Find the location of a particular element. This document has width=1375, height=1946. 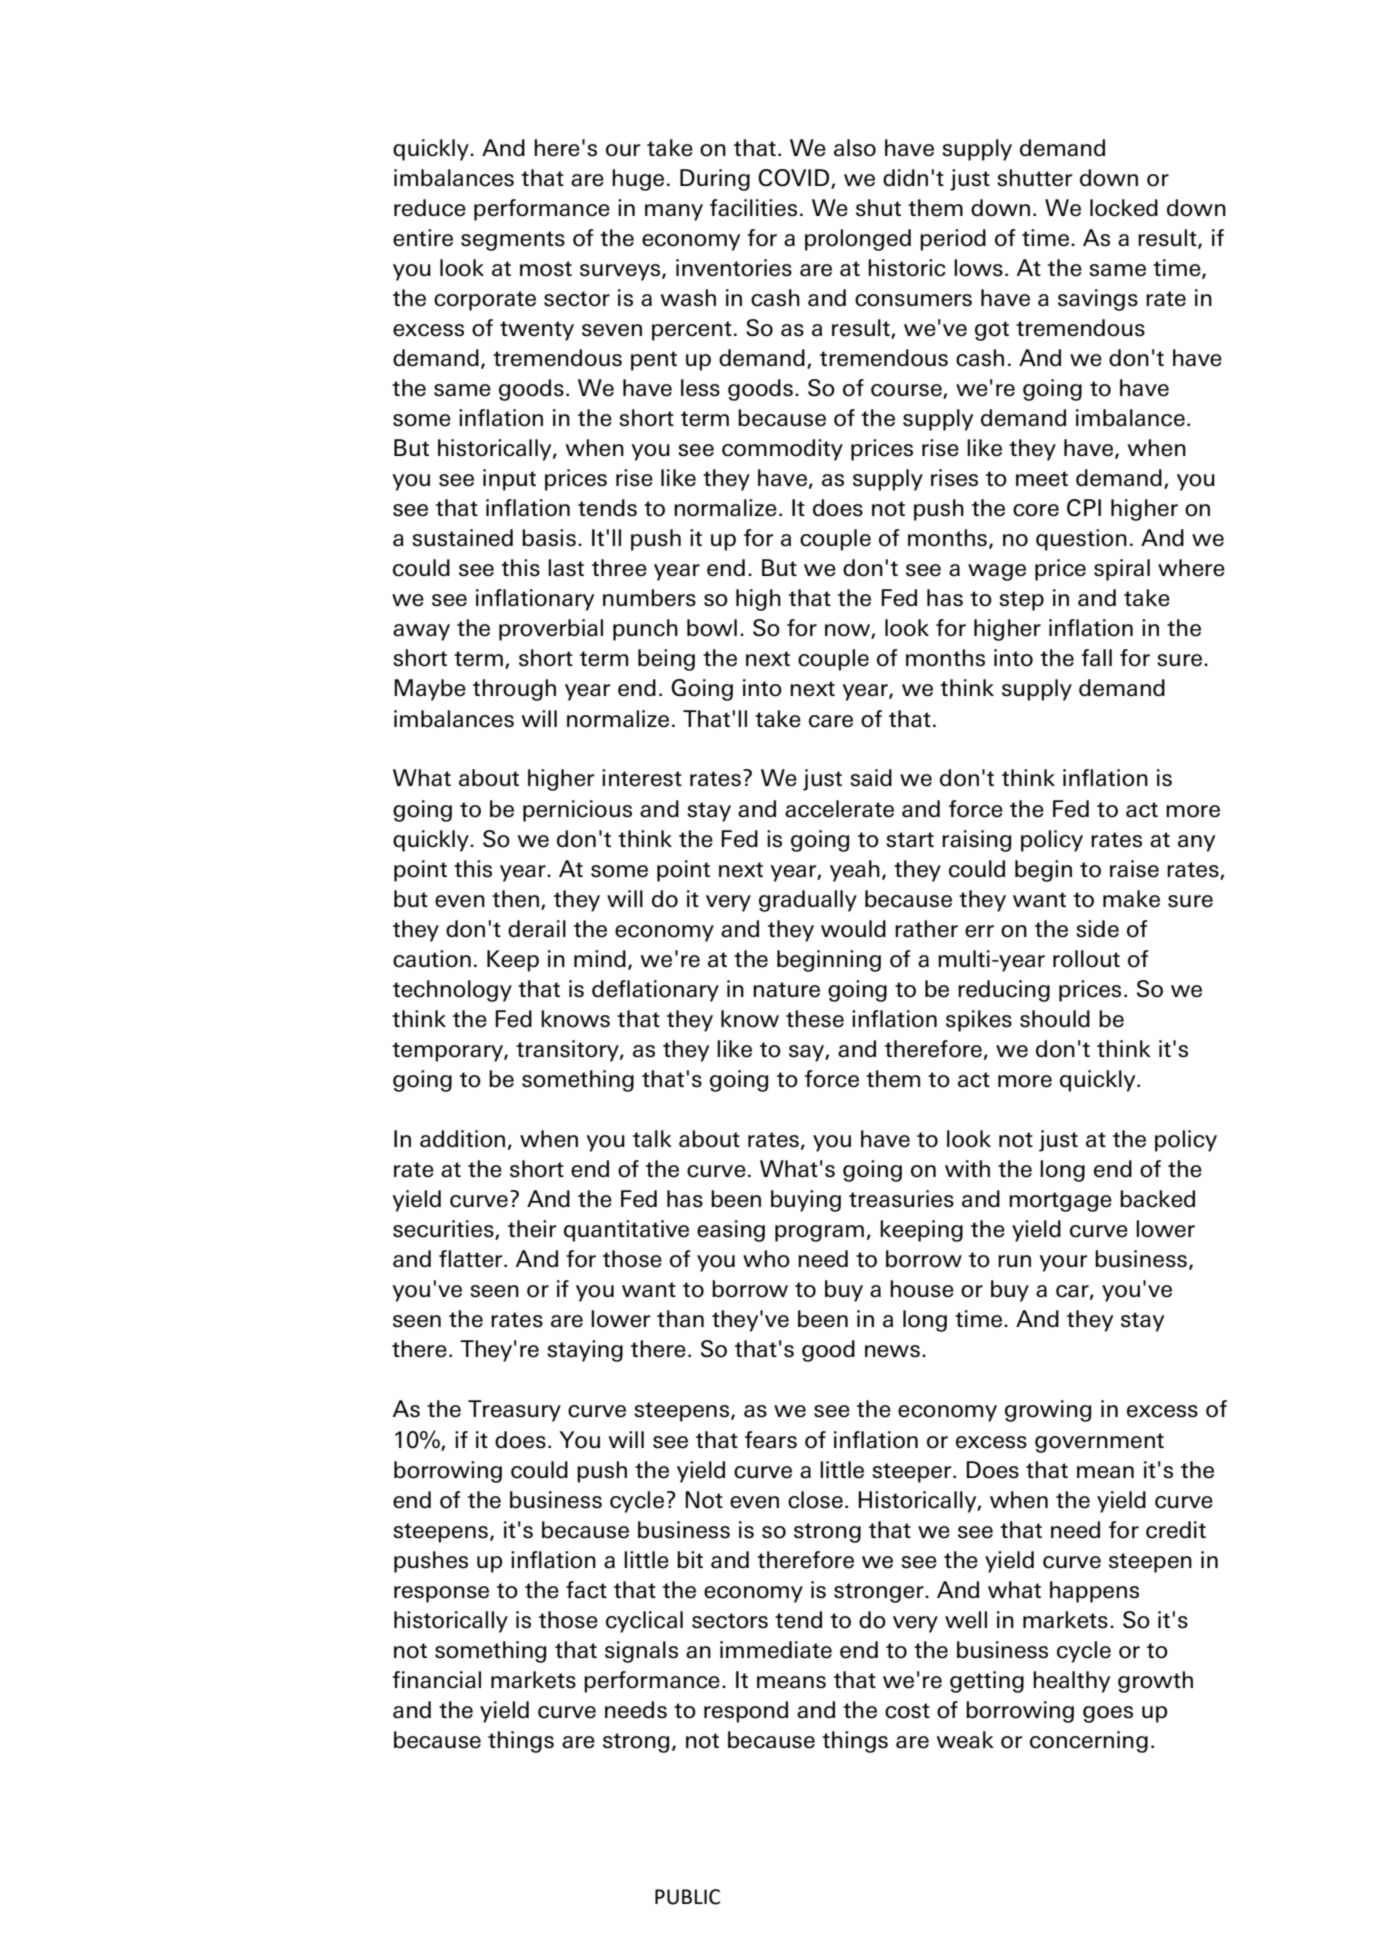

technology is located at coordinates (452, 991).
